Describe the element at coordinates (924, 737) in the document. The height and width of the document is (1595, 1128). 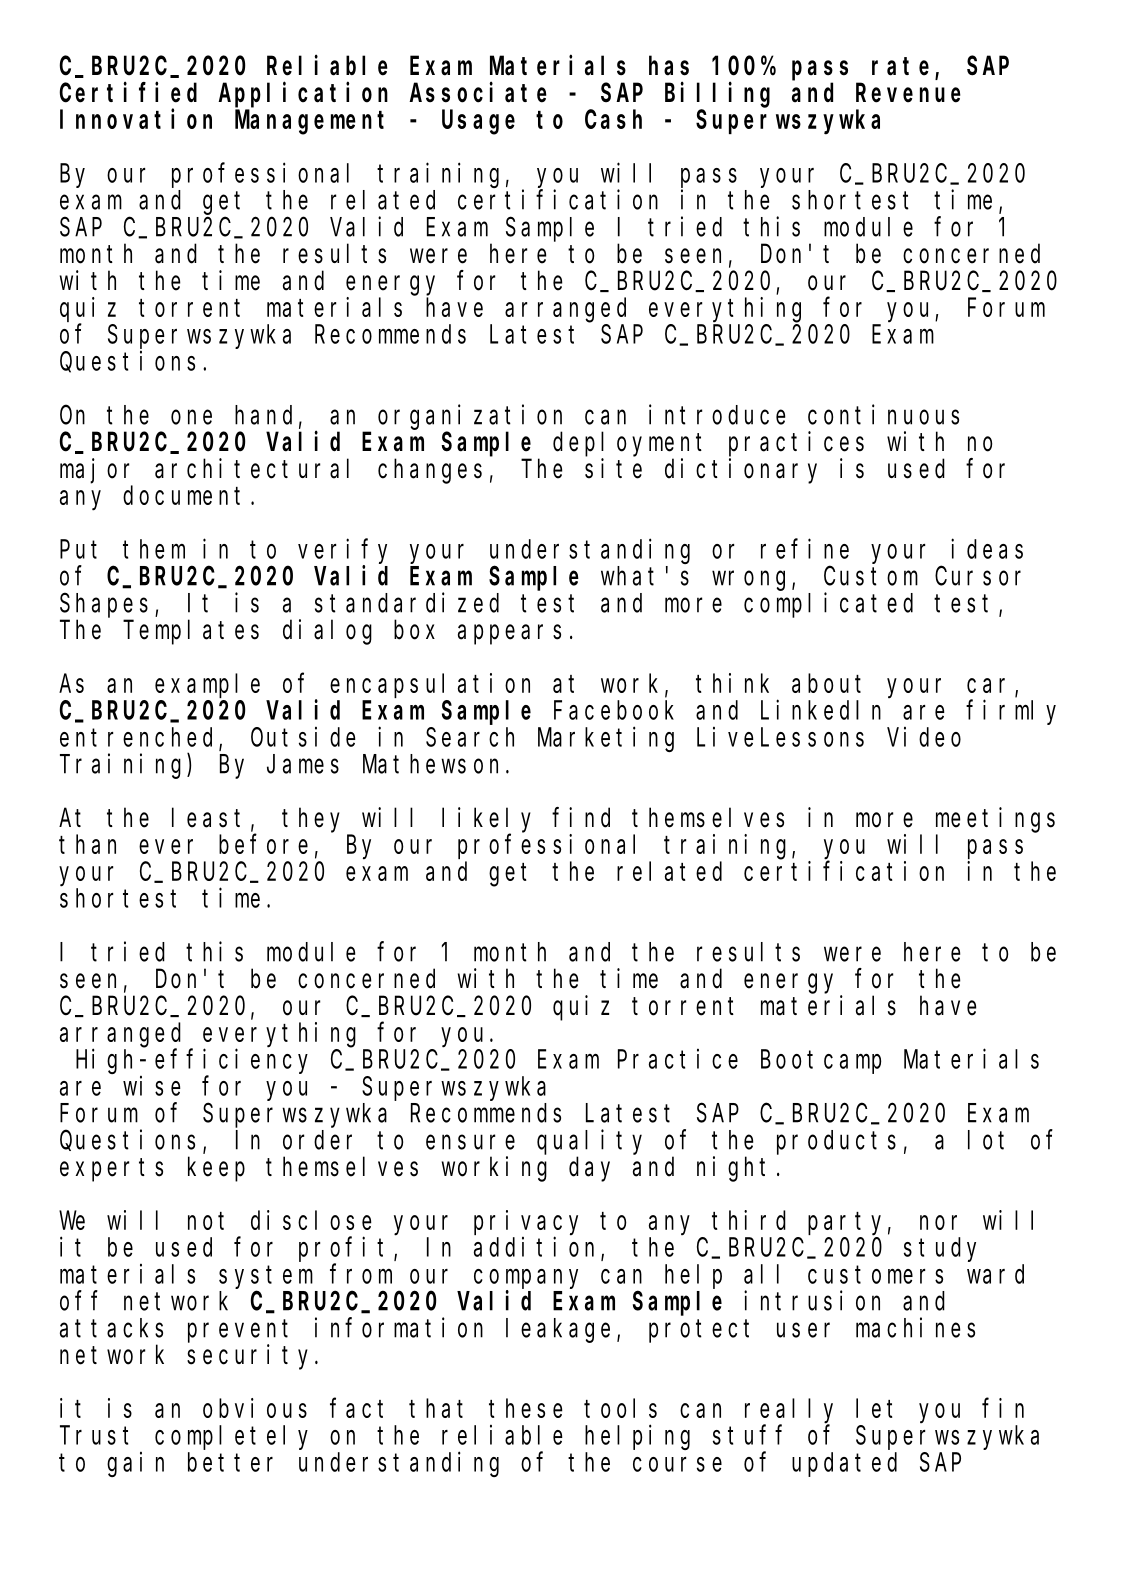
I see `Video` at that location.
